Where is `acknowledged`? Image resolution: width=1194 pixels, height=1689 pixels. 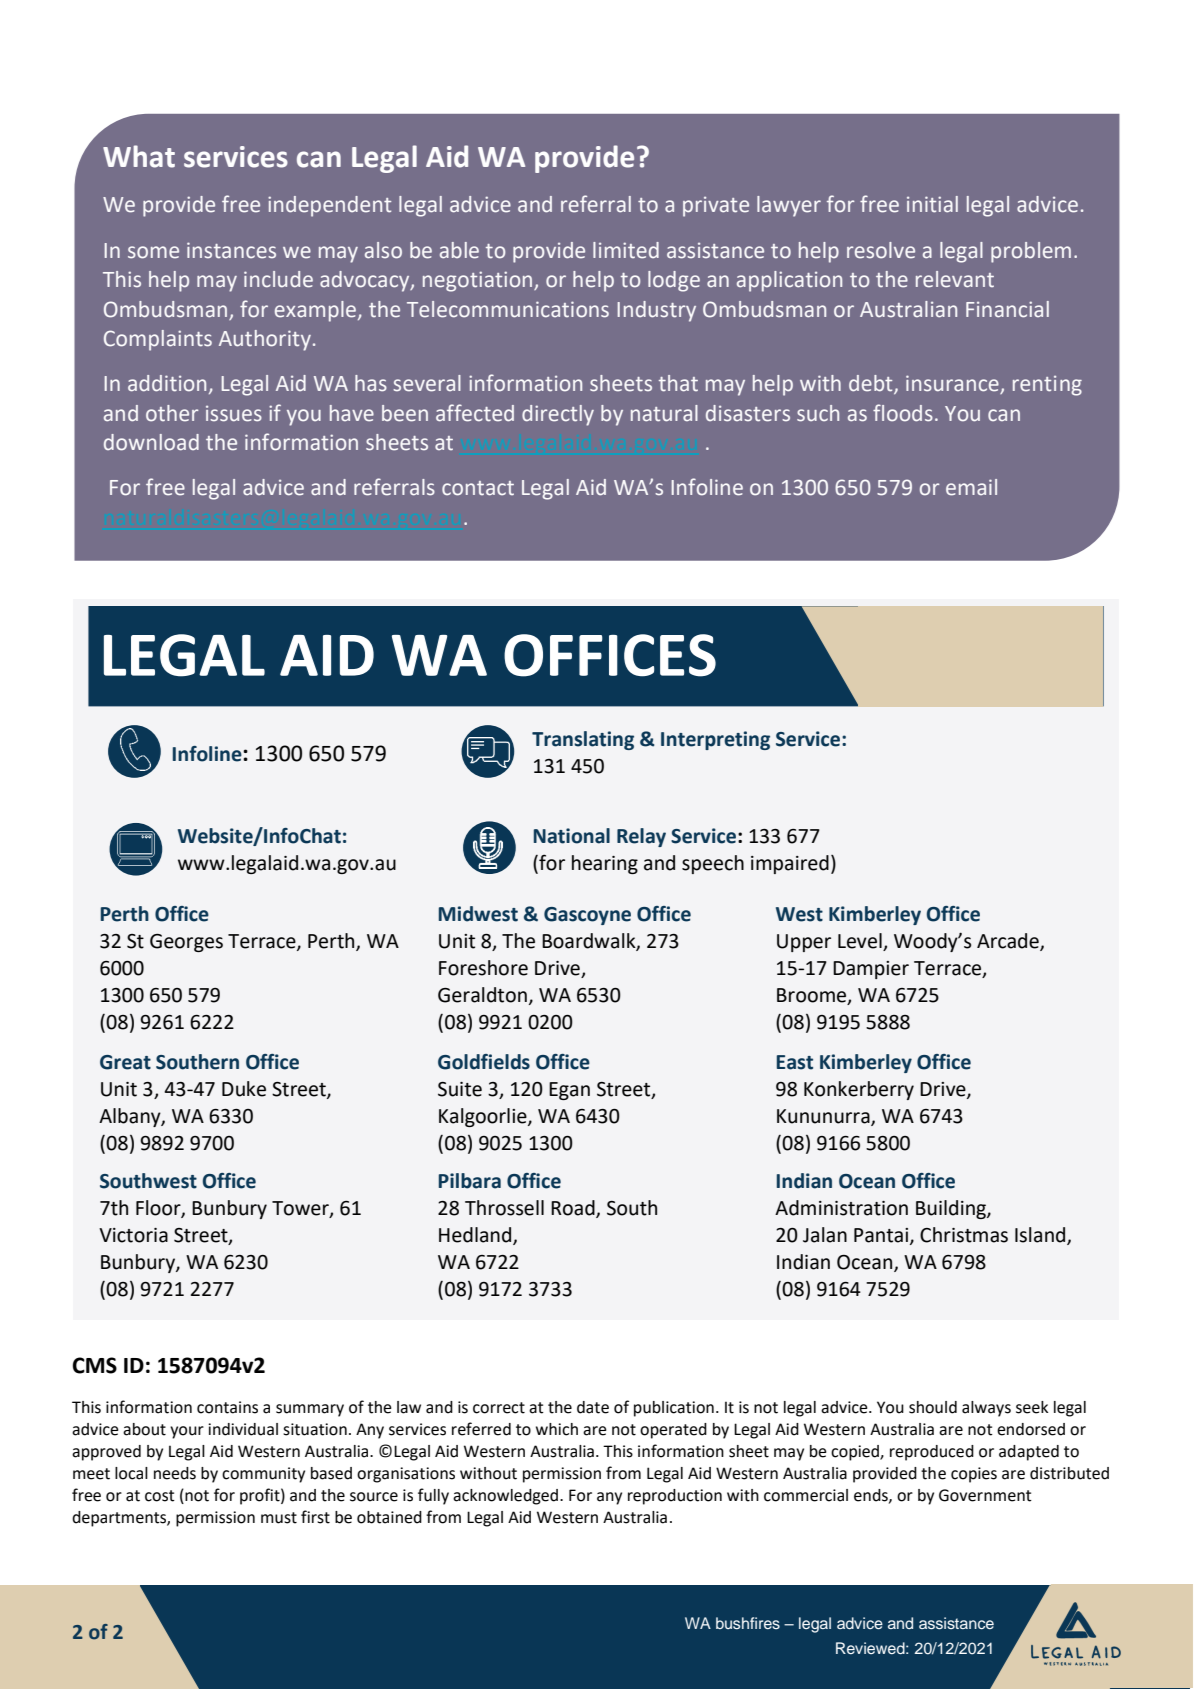
acknowledged is located at coordinates (507, 1497).
